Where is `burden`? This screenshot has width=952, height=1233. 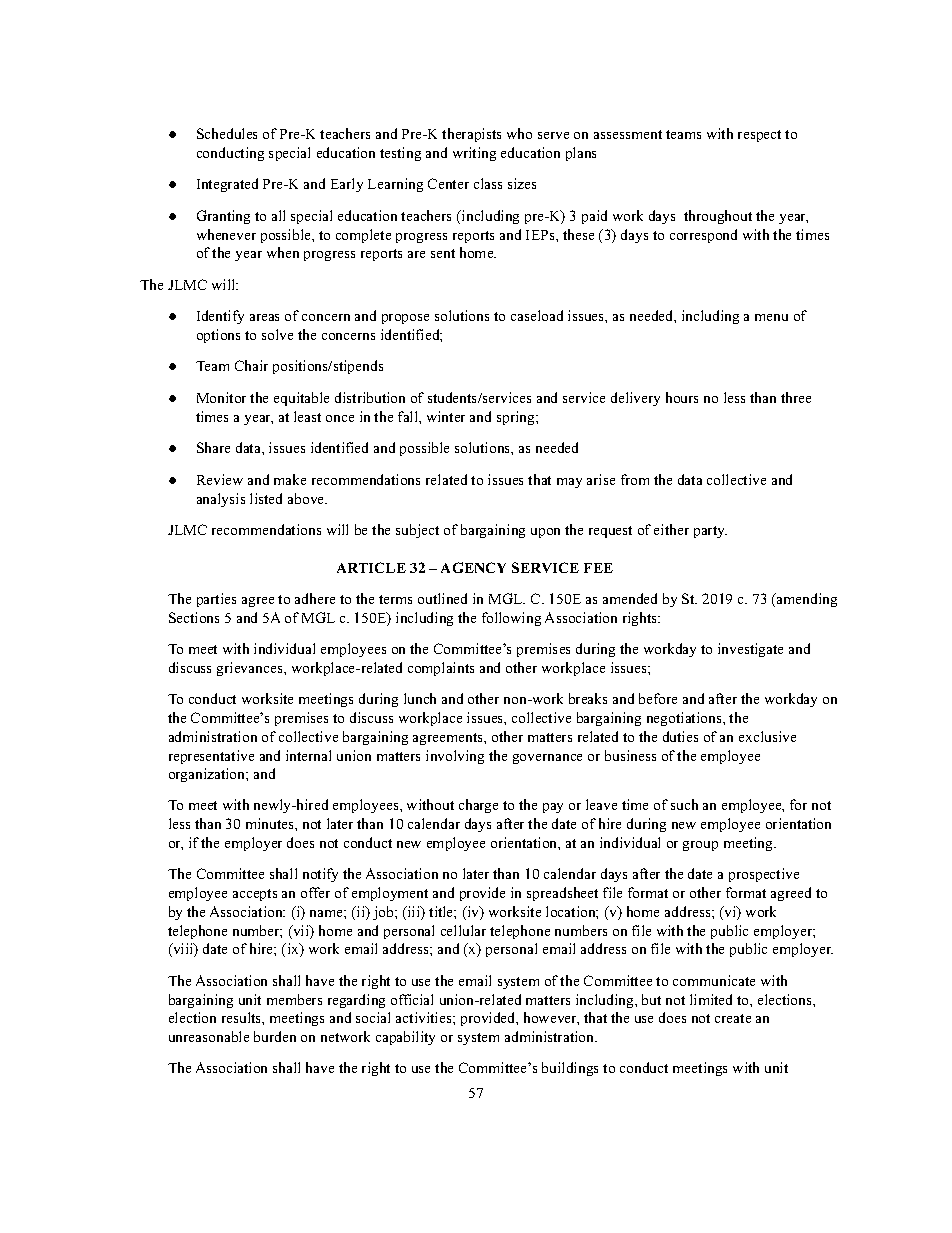
burden is located at coordinates (275, 1036).
